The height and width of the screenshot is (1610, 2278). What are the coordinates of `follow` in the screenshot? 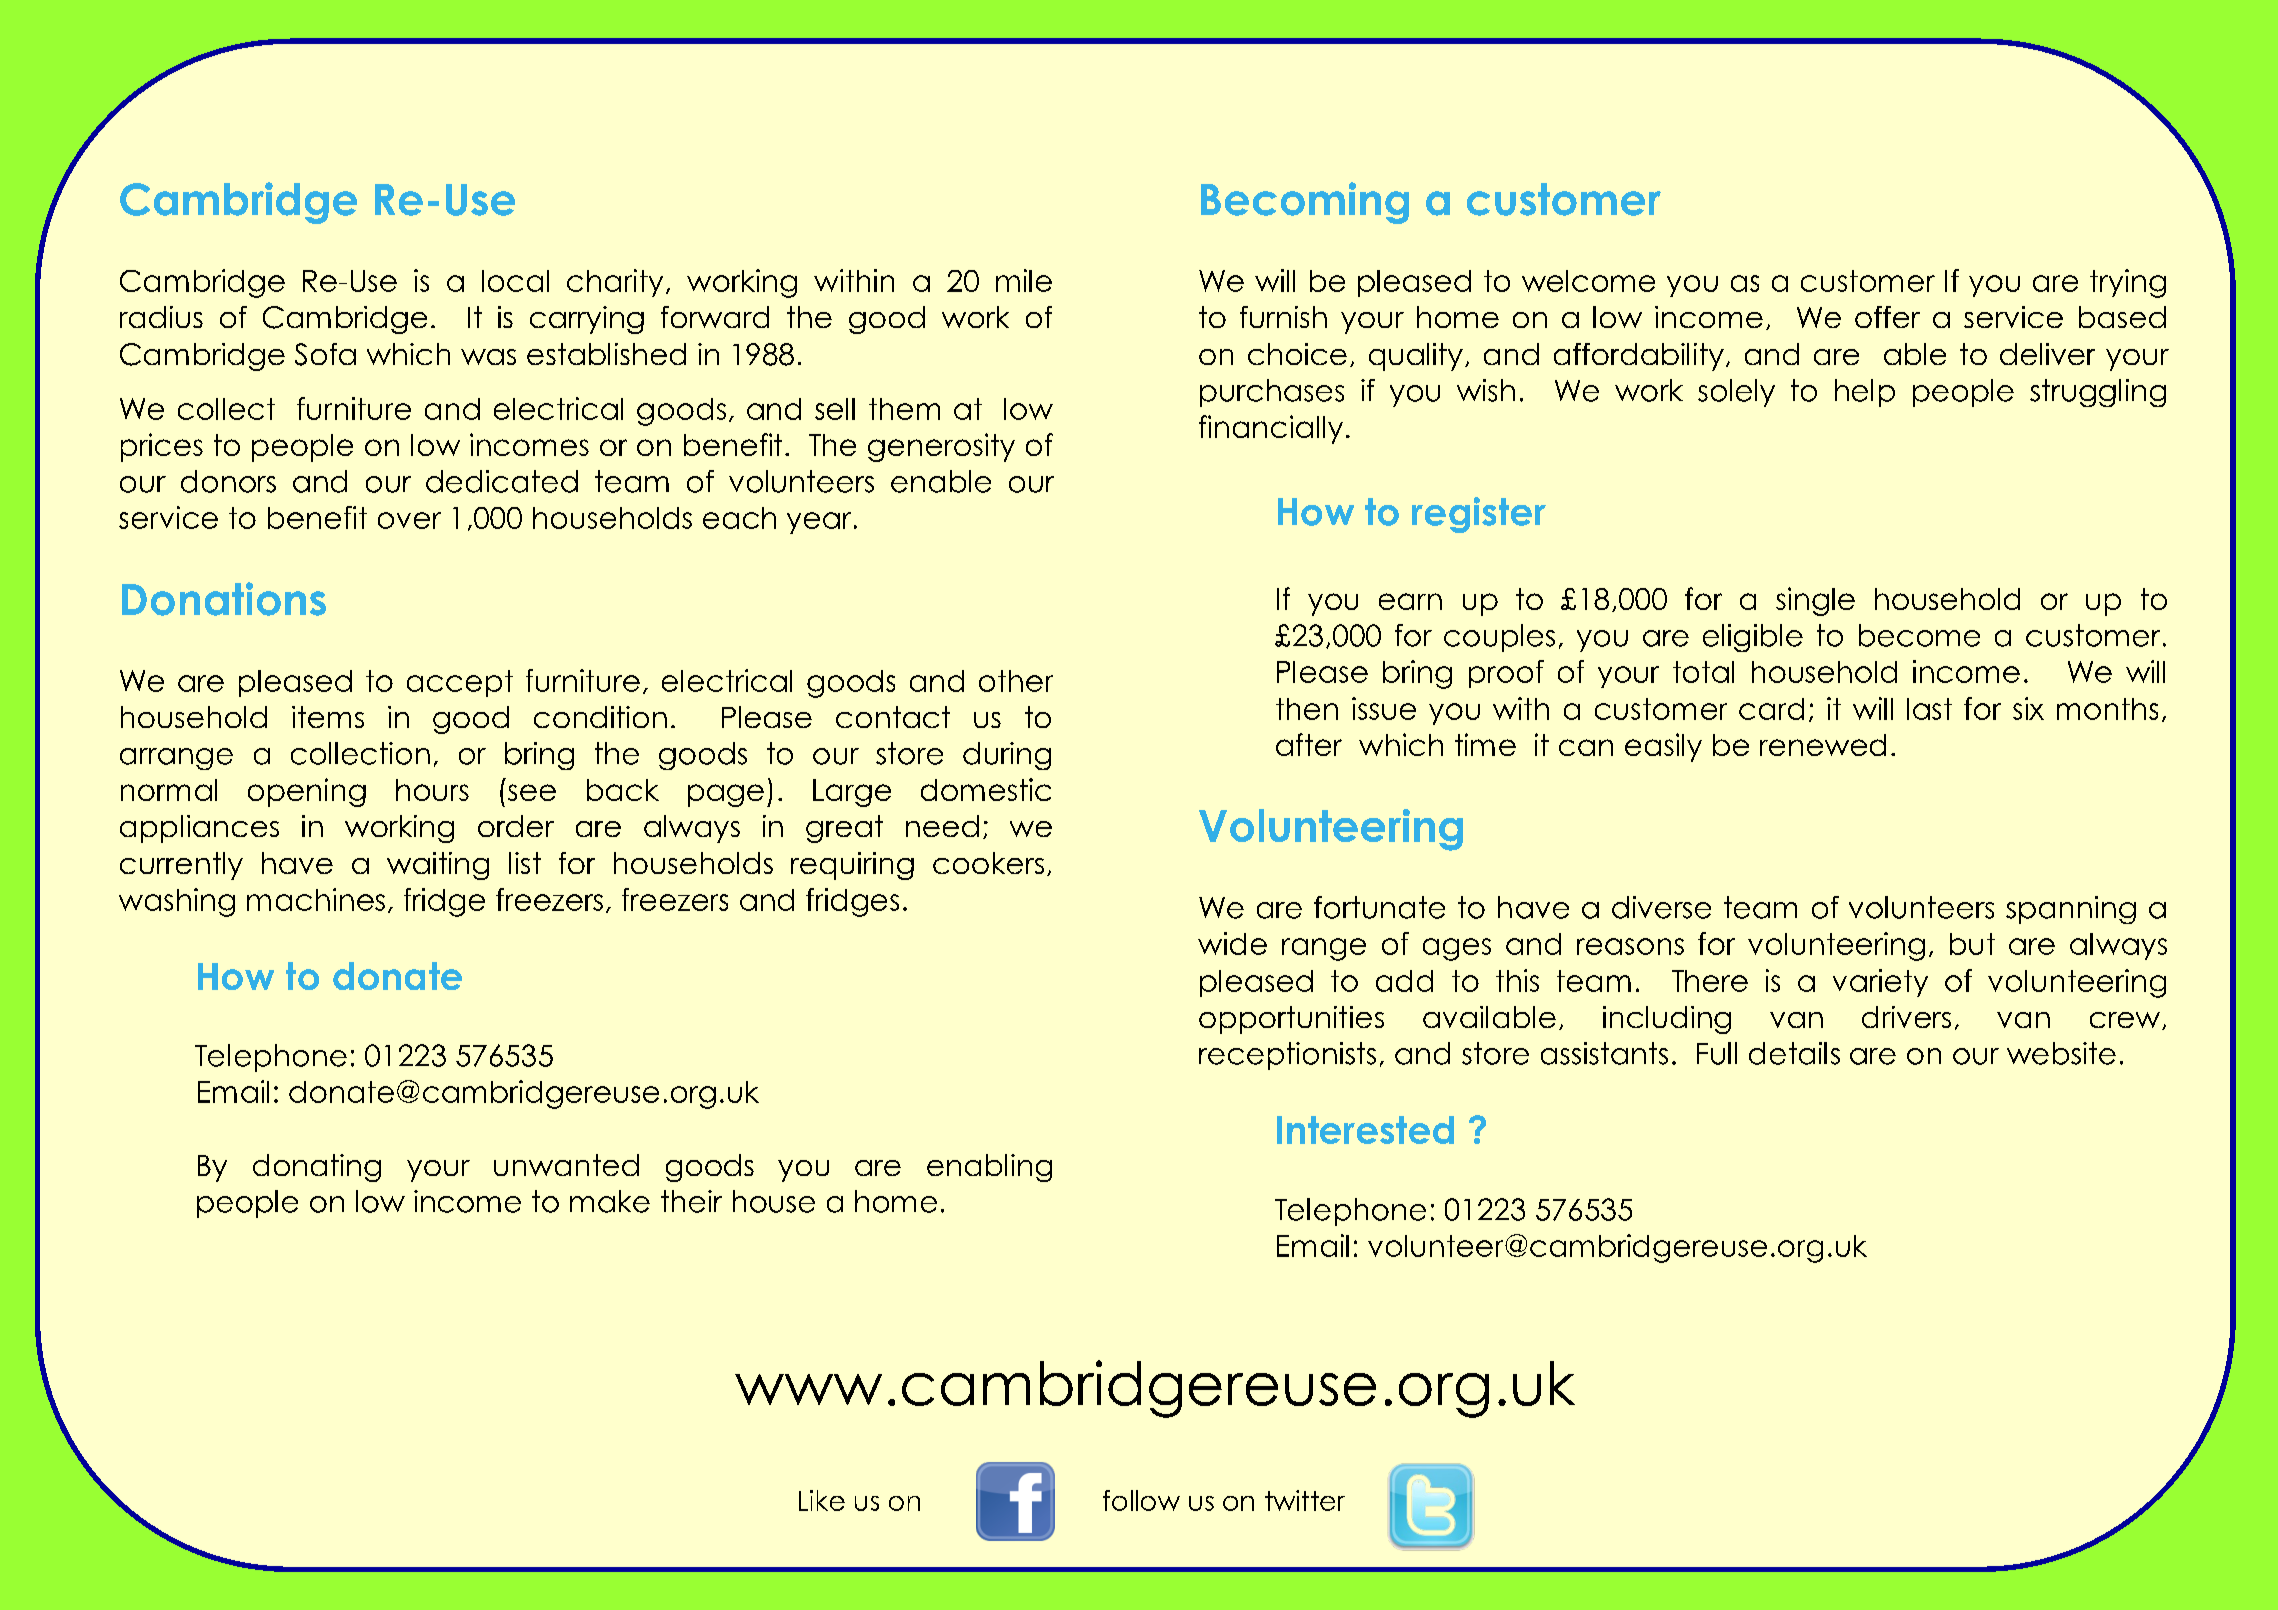 It's located at (1141, 1500).
